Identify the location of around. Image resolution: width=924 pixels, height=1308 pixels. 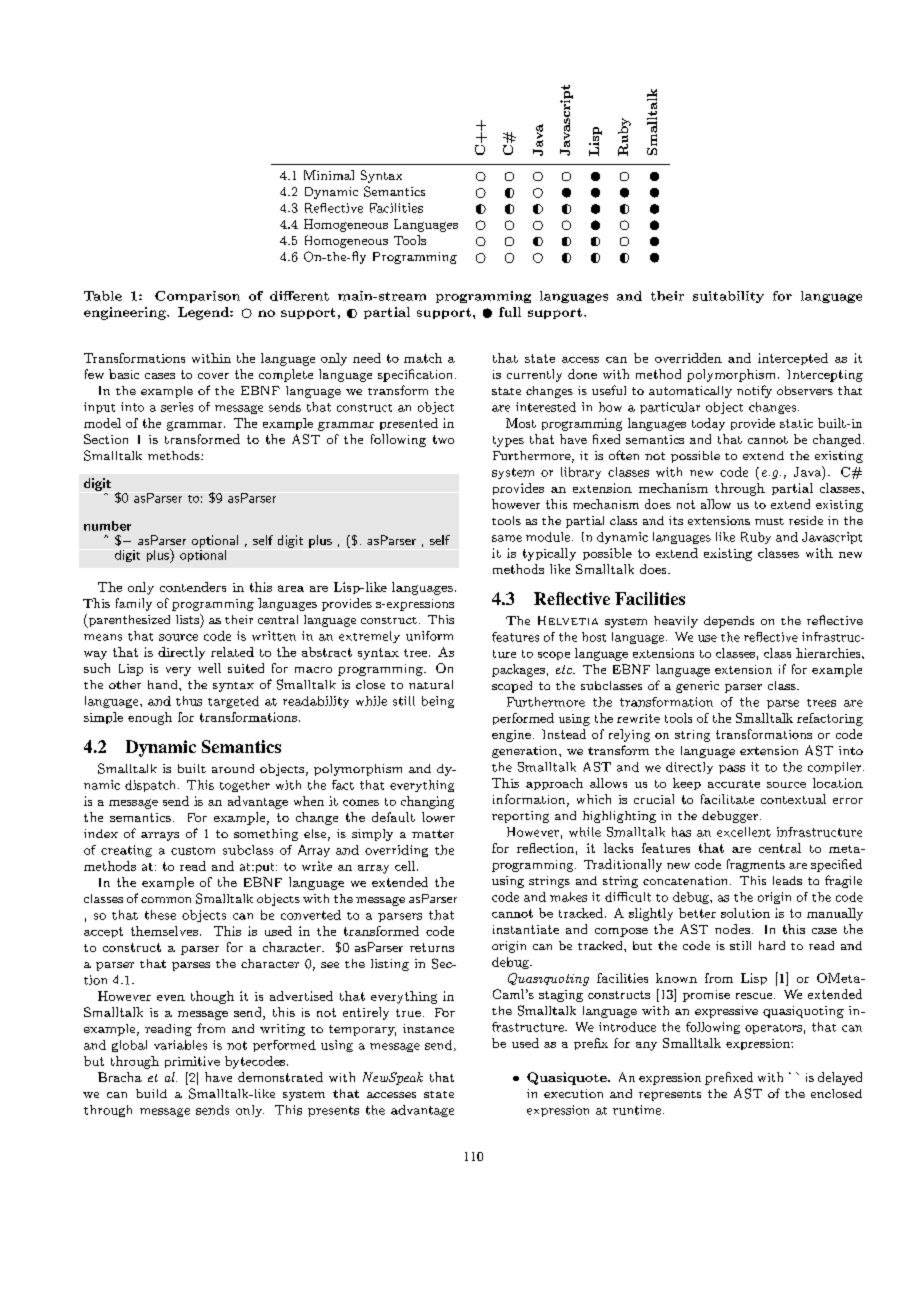
(233, 768).
